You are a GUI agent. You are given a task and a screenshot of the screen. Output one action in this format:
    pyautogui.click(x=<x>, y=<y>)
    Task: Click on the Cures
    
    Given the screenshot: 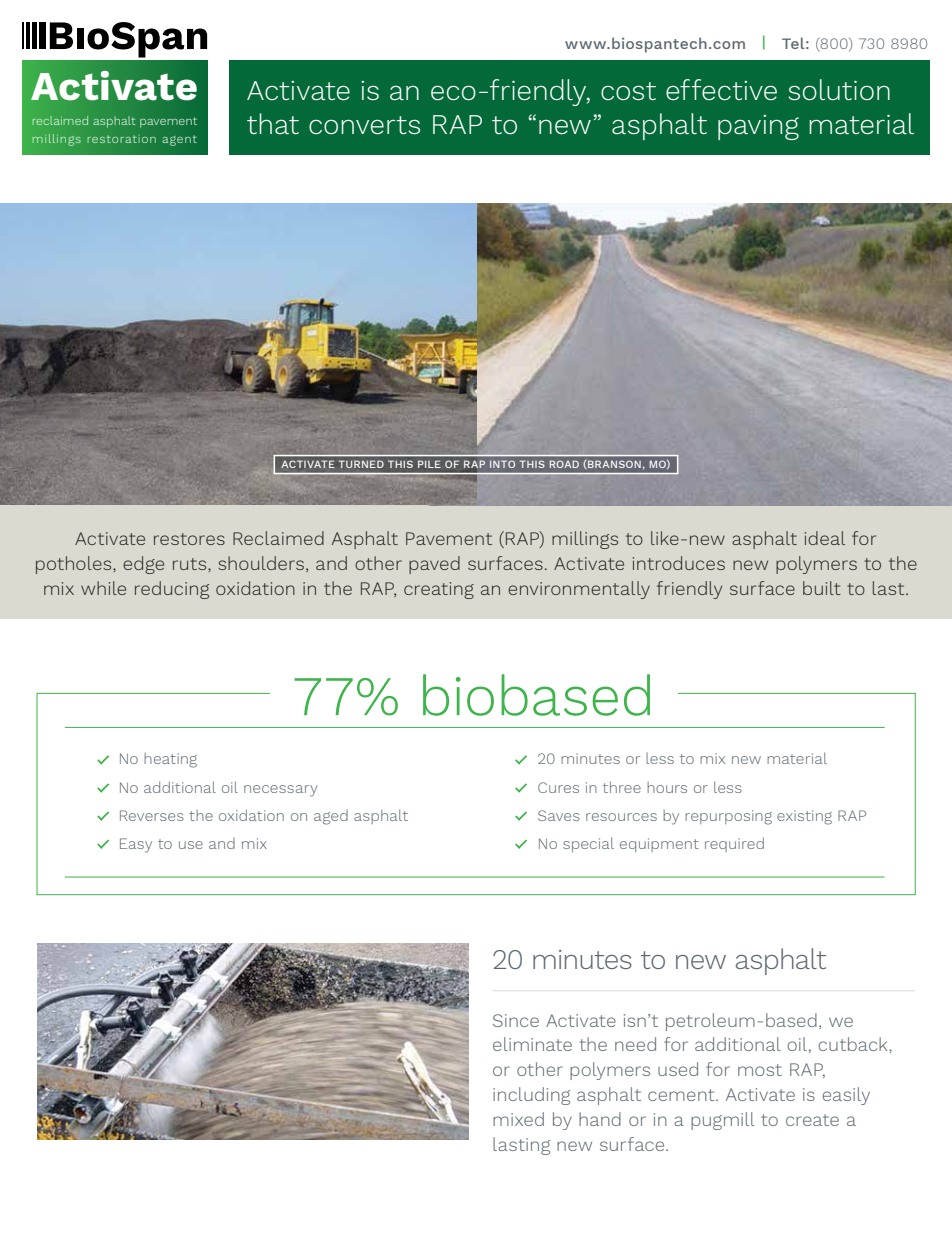 What is the action you would take?
    pyautogui.click(x=558, y=787)
